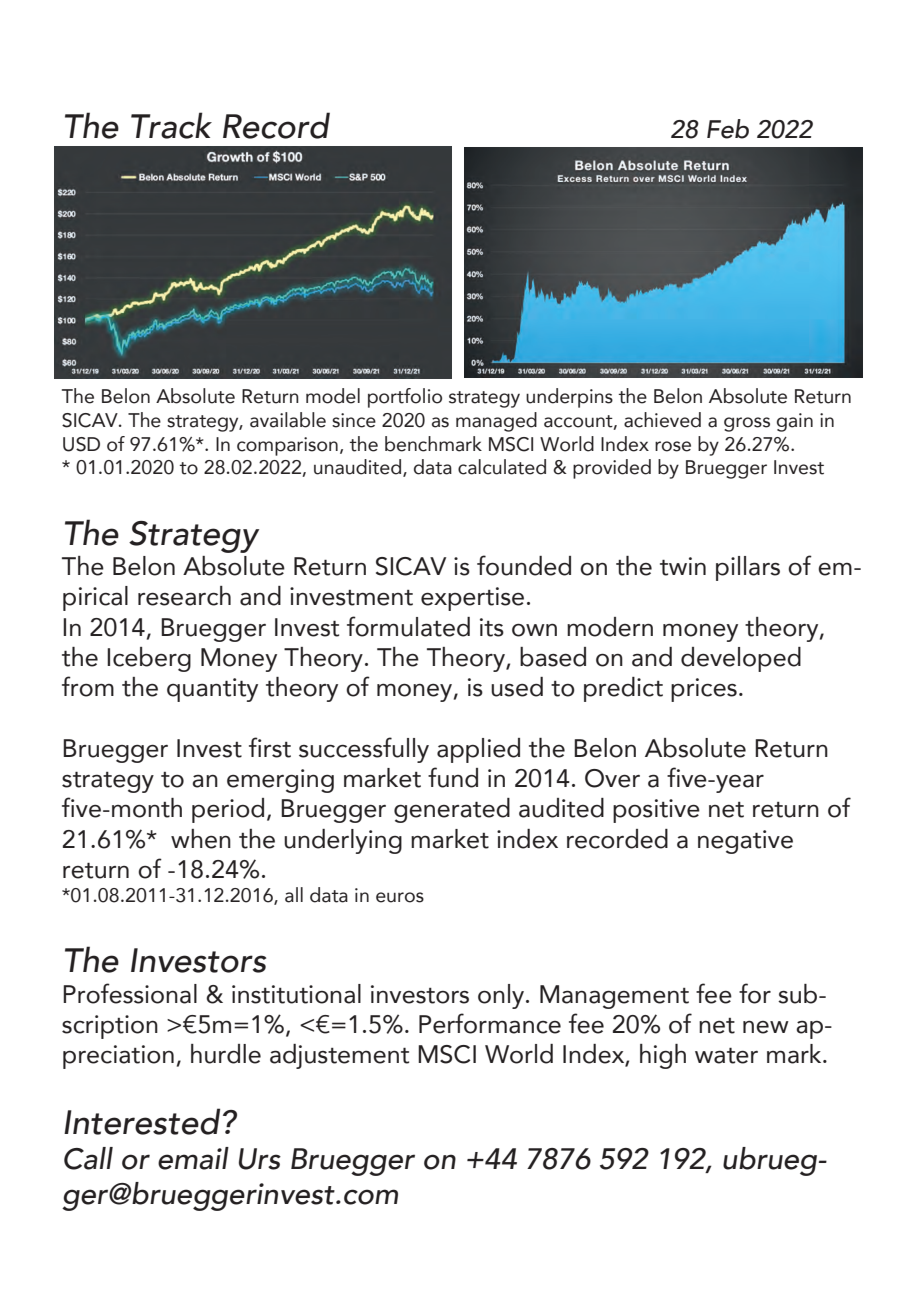  I want to click on twin, so click(683, 566).
